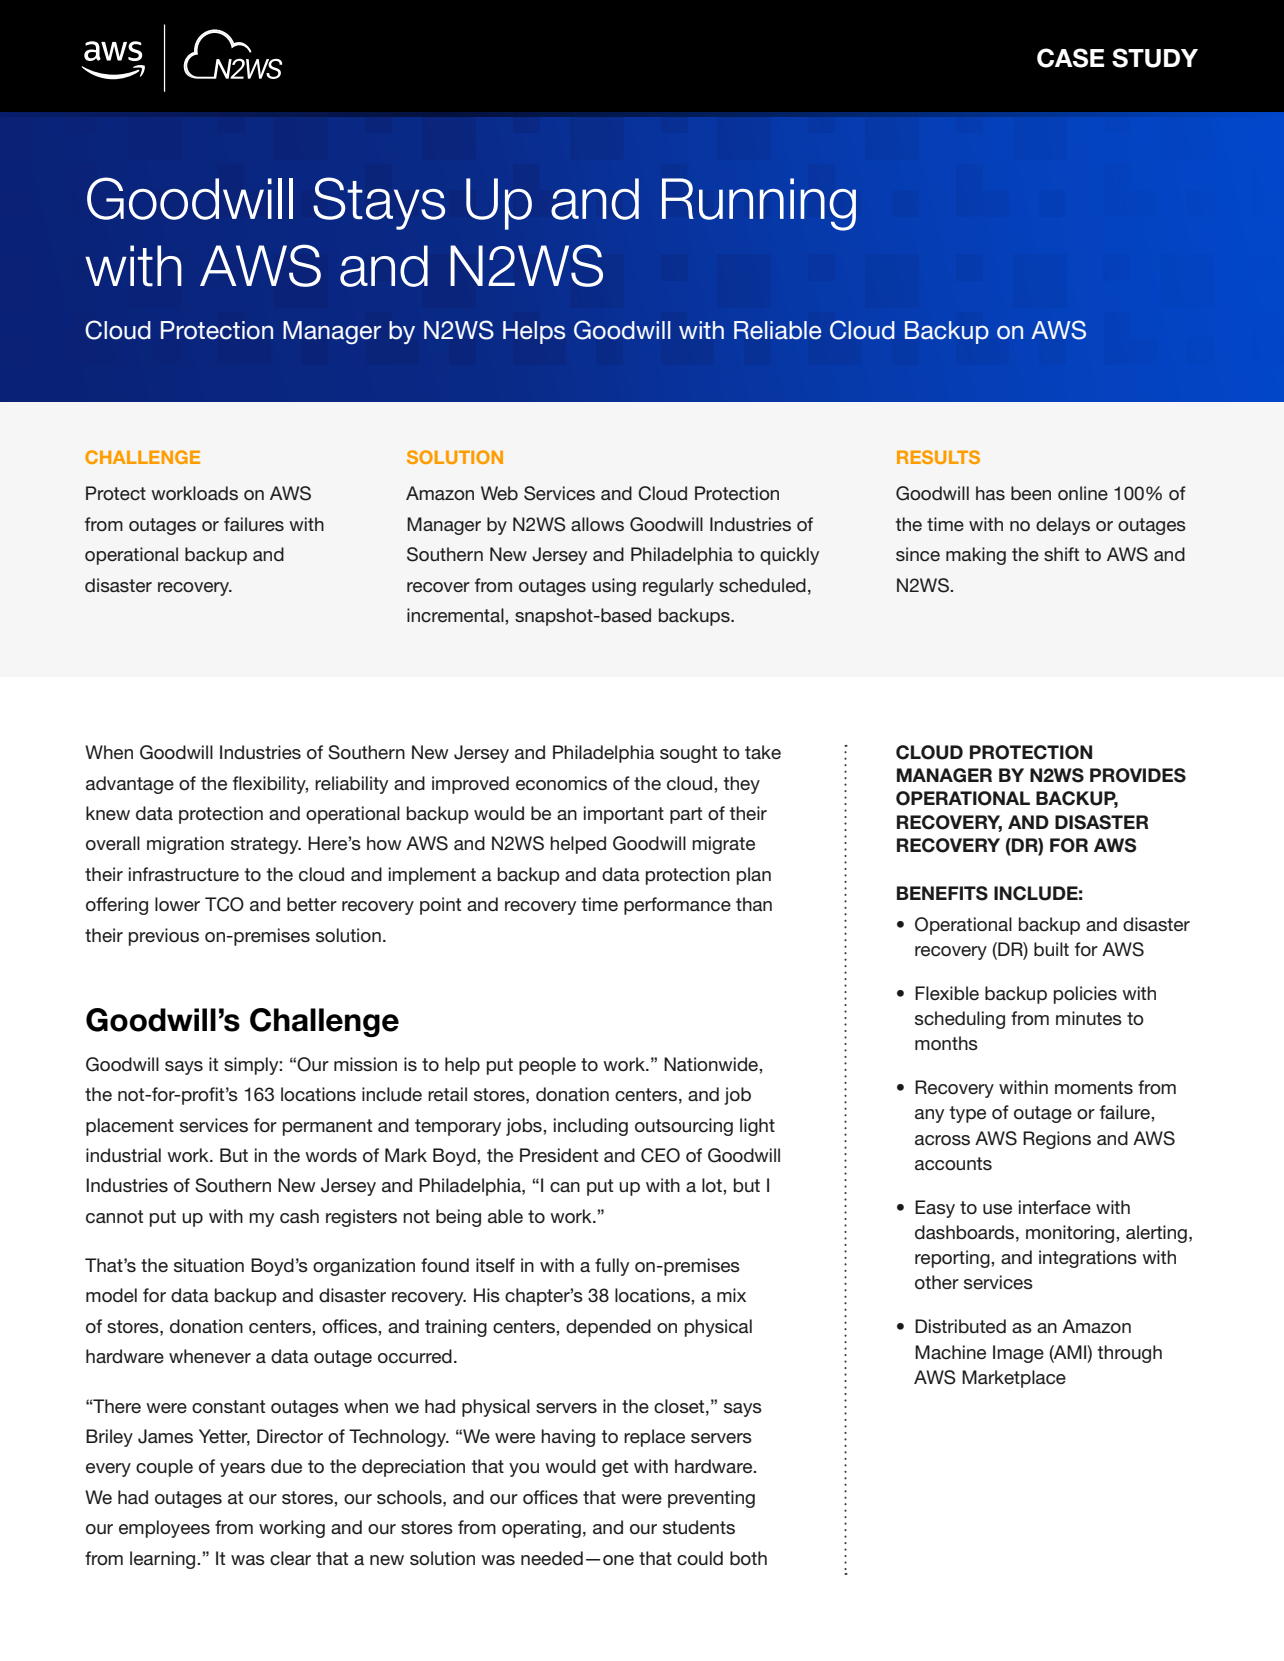 This page has width=1284, height=1661. What do you see at coordinates (379, 203) in the page?
I see `Stays` at bounding box center [379, 203].
